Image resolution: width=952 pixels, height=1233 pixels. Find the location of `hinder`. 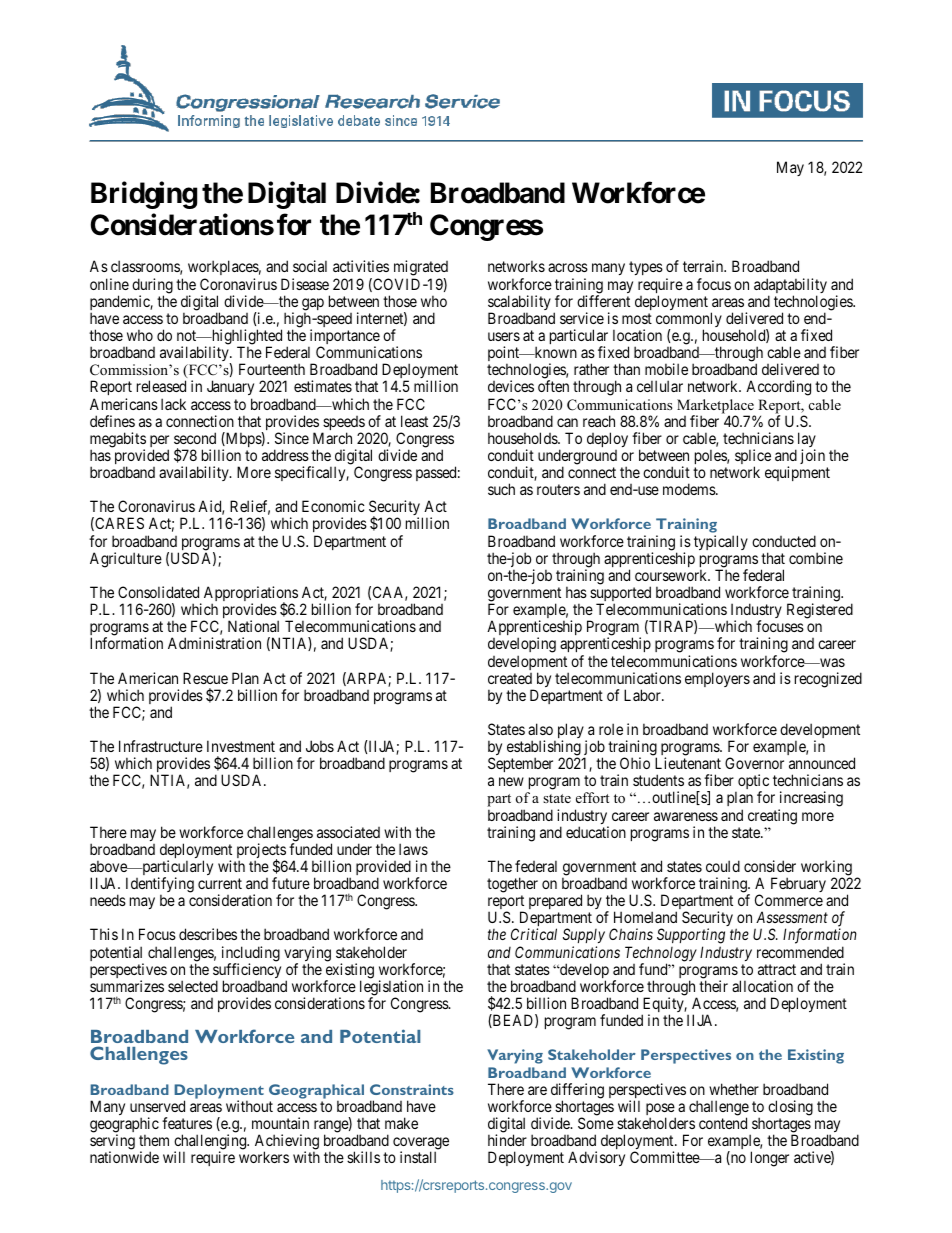

hinder is located at coordinates (507, 1140).
